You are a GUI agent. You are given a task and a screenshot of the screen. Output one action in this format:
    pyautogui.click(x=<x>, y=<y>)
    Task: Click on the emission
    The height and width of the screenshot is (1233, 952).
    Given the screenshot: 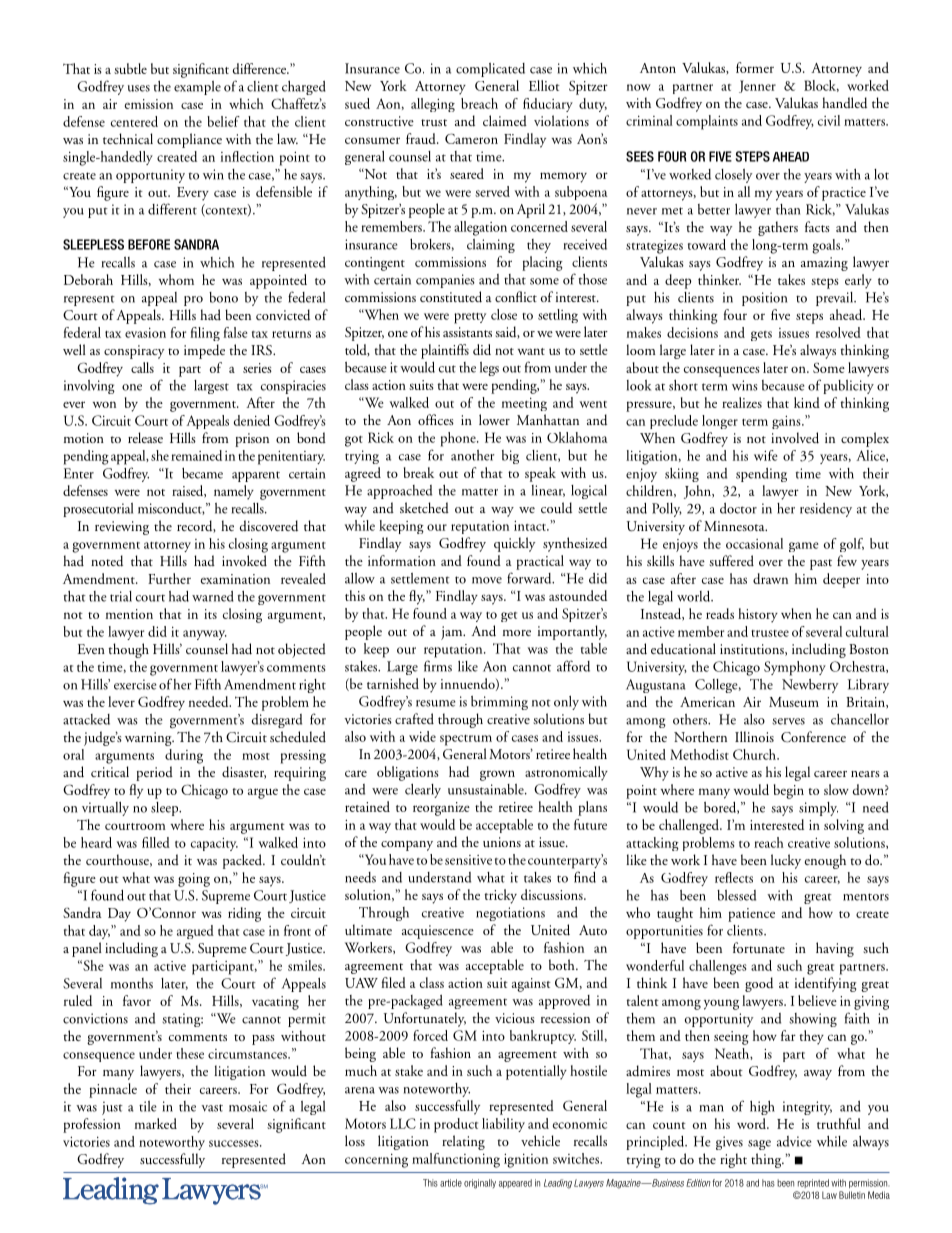 What is the action you would take?
    pyautogui.click(x=149, y=104)
